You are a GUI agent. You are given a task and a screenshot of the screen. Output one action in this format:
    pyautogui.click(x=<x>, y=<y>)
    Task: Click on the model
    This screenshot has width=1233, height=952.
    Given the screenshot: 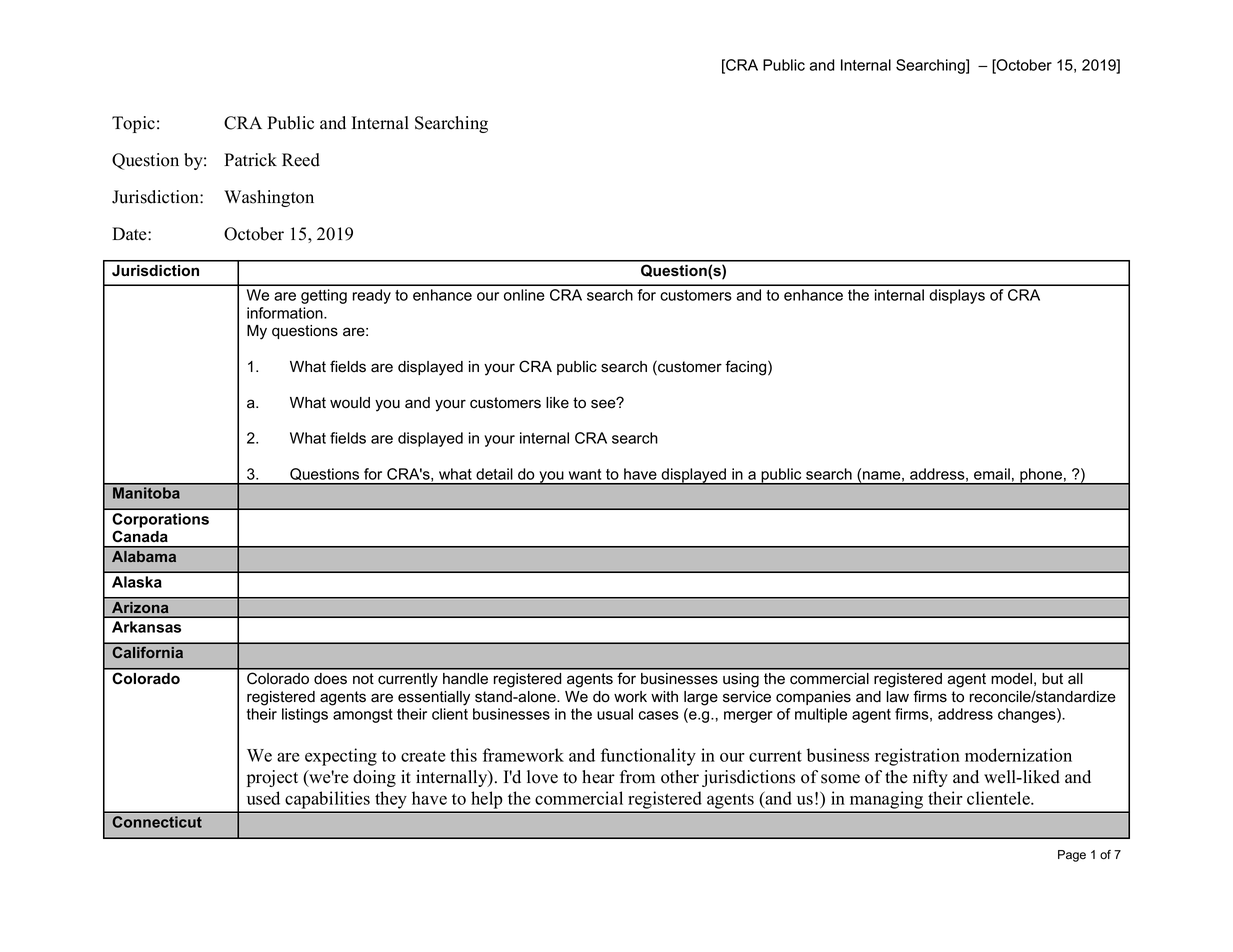 What is the action you would take?
    pyautogui.click(x=1011, y=679)
